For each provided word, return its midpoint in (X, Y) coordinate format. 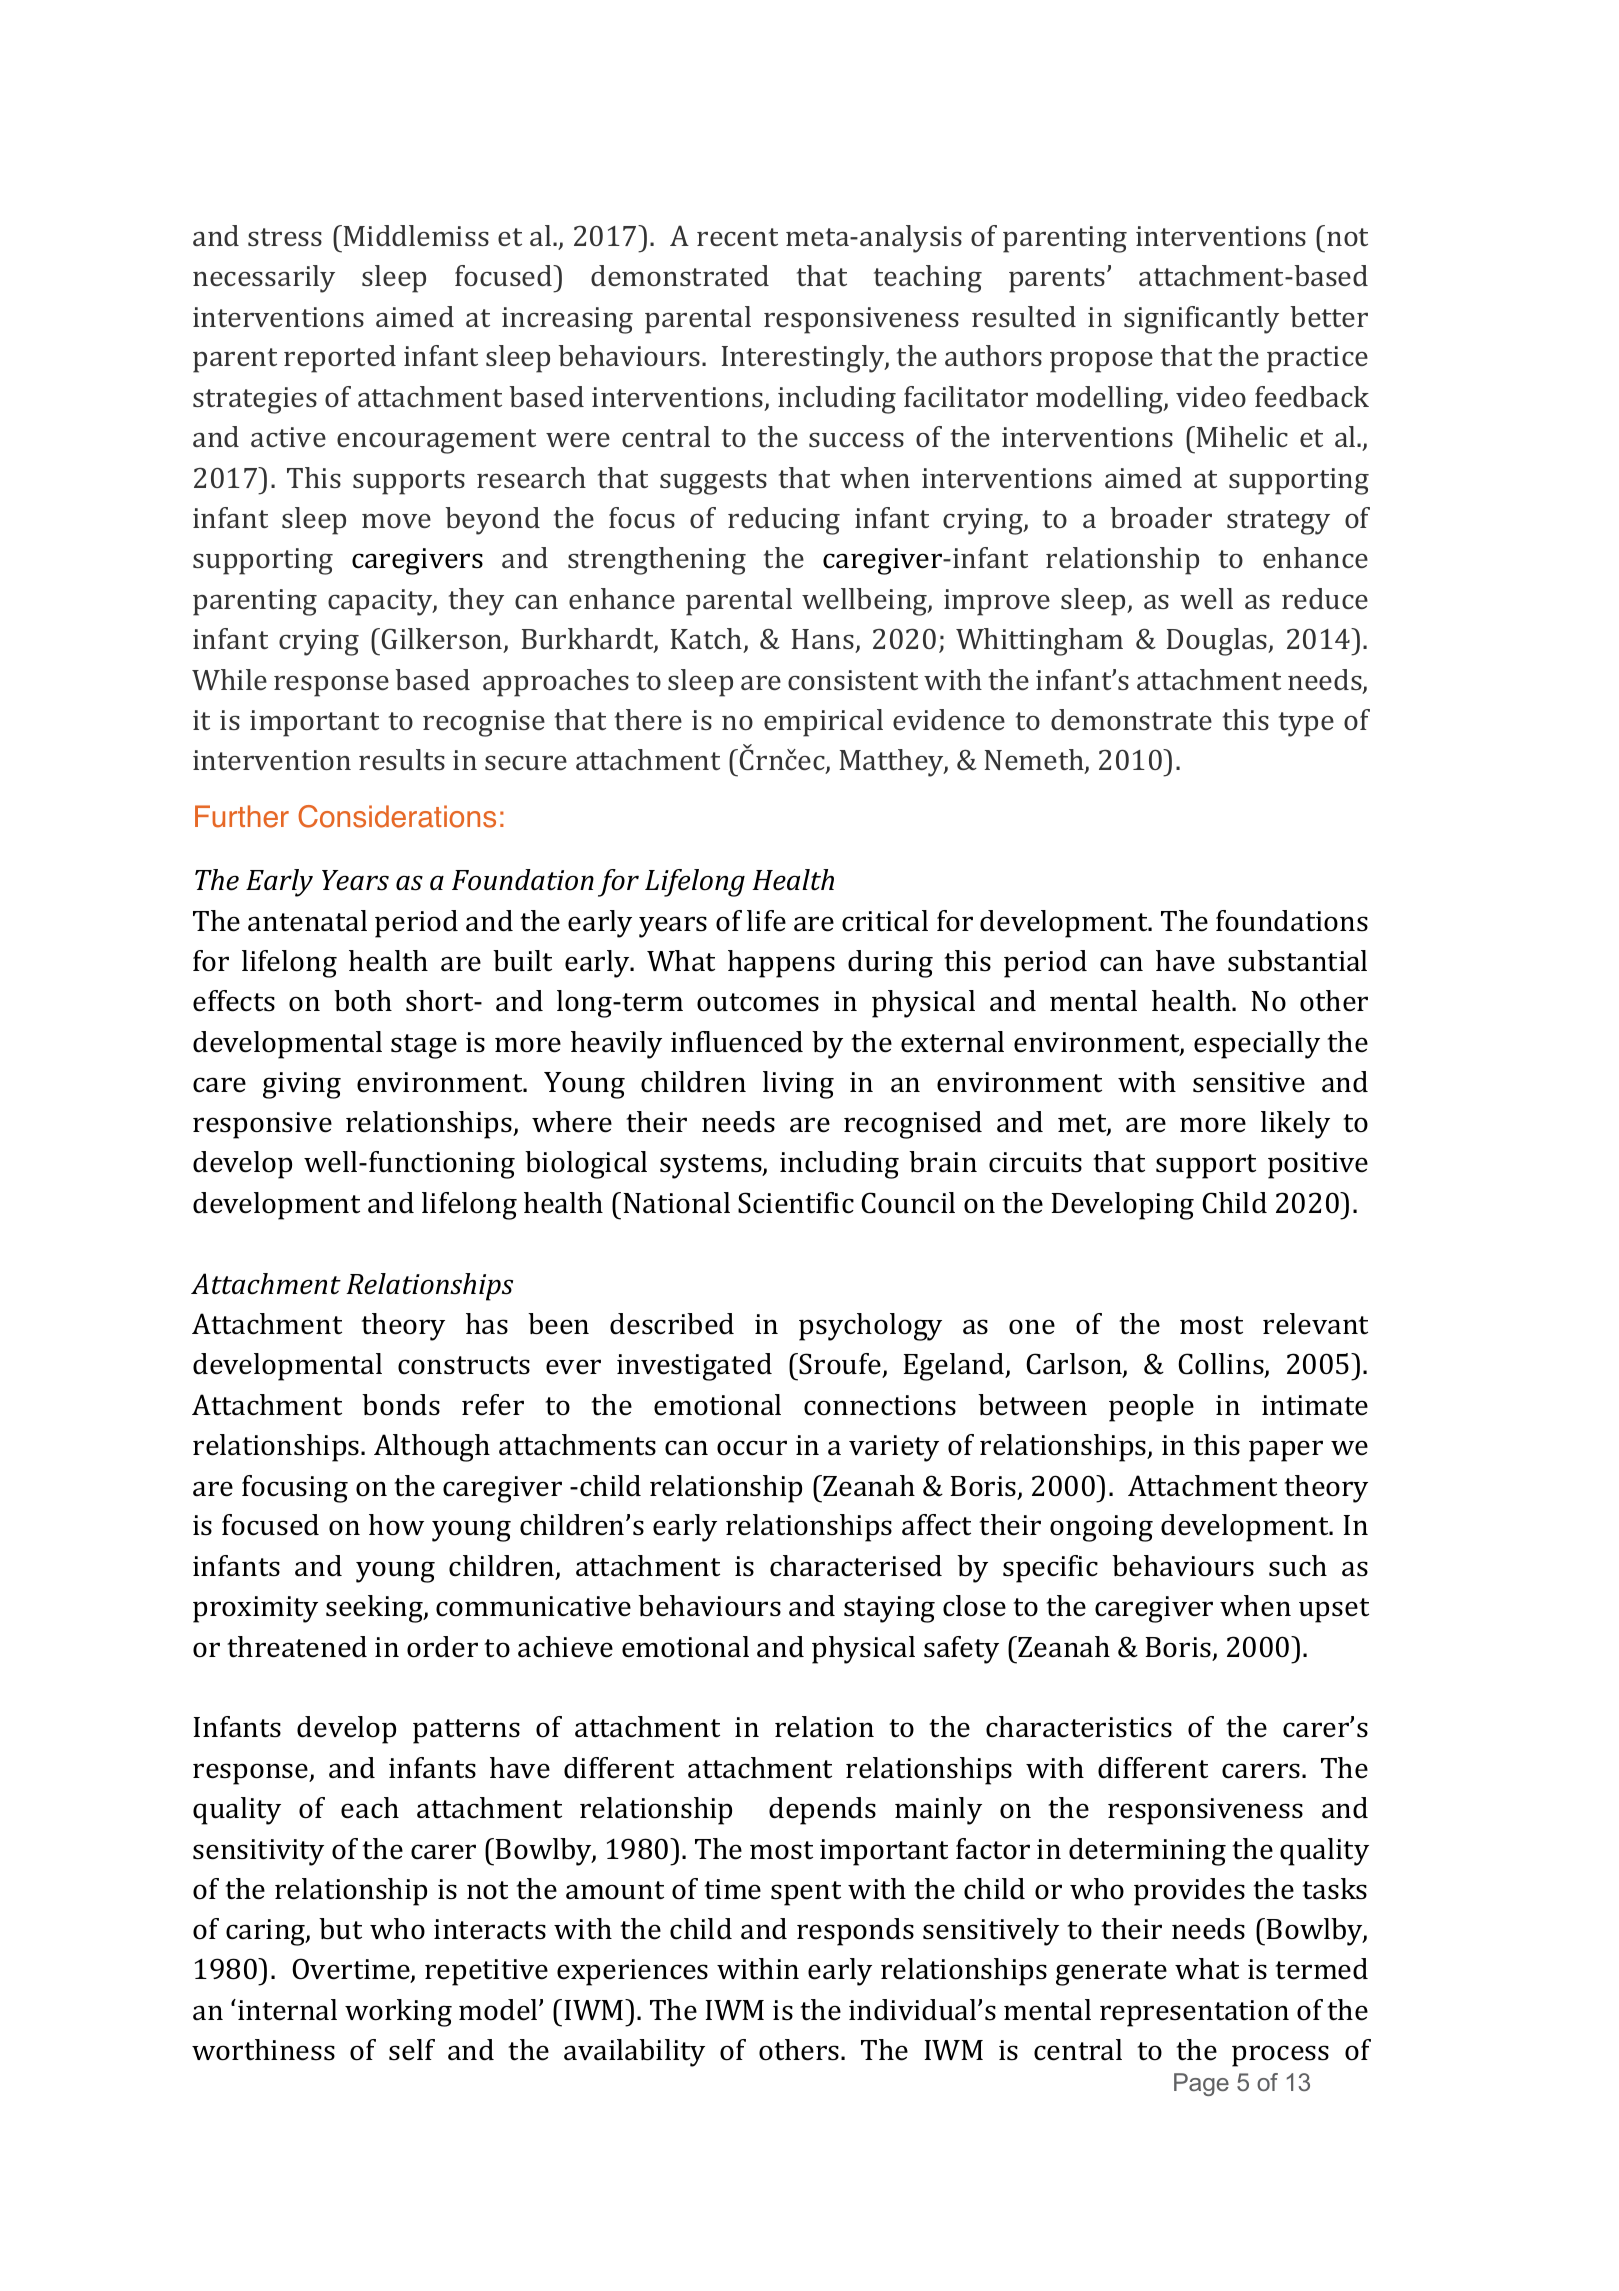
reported (340, 359)
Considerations (397, 816)
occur (752, 1448)
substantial (1297, 961)
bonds (401, 1405)
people (1151, 1408)
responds (855, 1932)
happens (781, 964)
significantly (1201, 320)
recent (737, 237)
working (398, 2013)
